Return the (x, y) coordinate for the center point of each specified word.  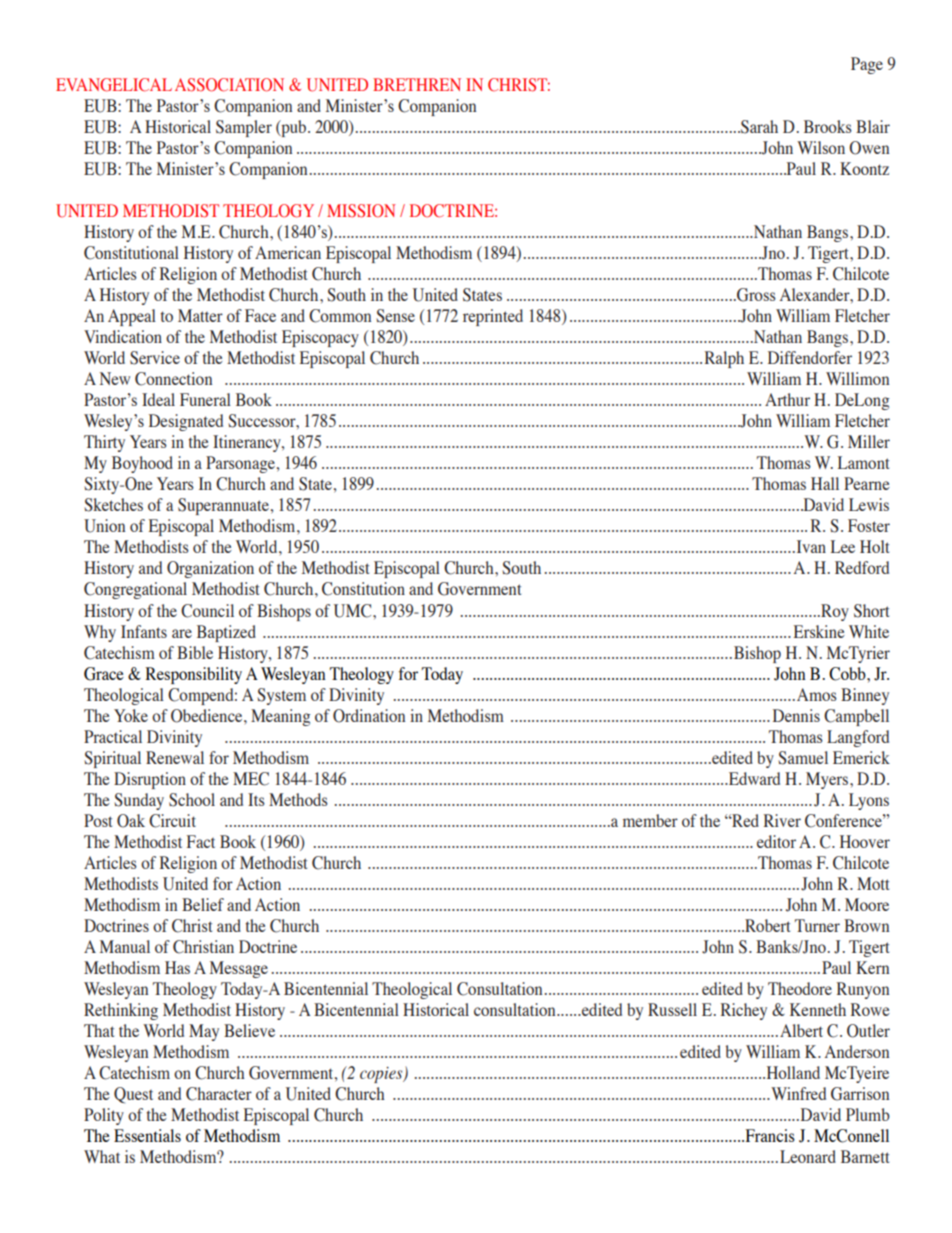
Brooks (828, 126)
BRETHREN (417, 84)
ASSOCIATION (229, 85)
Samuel (803, 758)
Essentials (147, 1135)
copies (382, 1075)
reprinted (493, 317)
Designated (186, 422)
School (192, 800)
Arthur (787, 399)
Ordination (369, 716)
